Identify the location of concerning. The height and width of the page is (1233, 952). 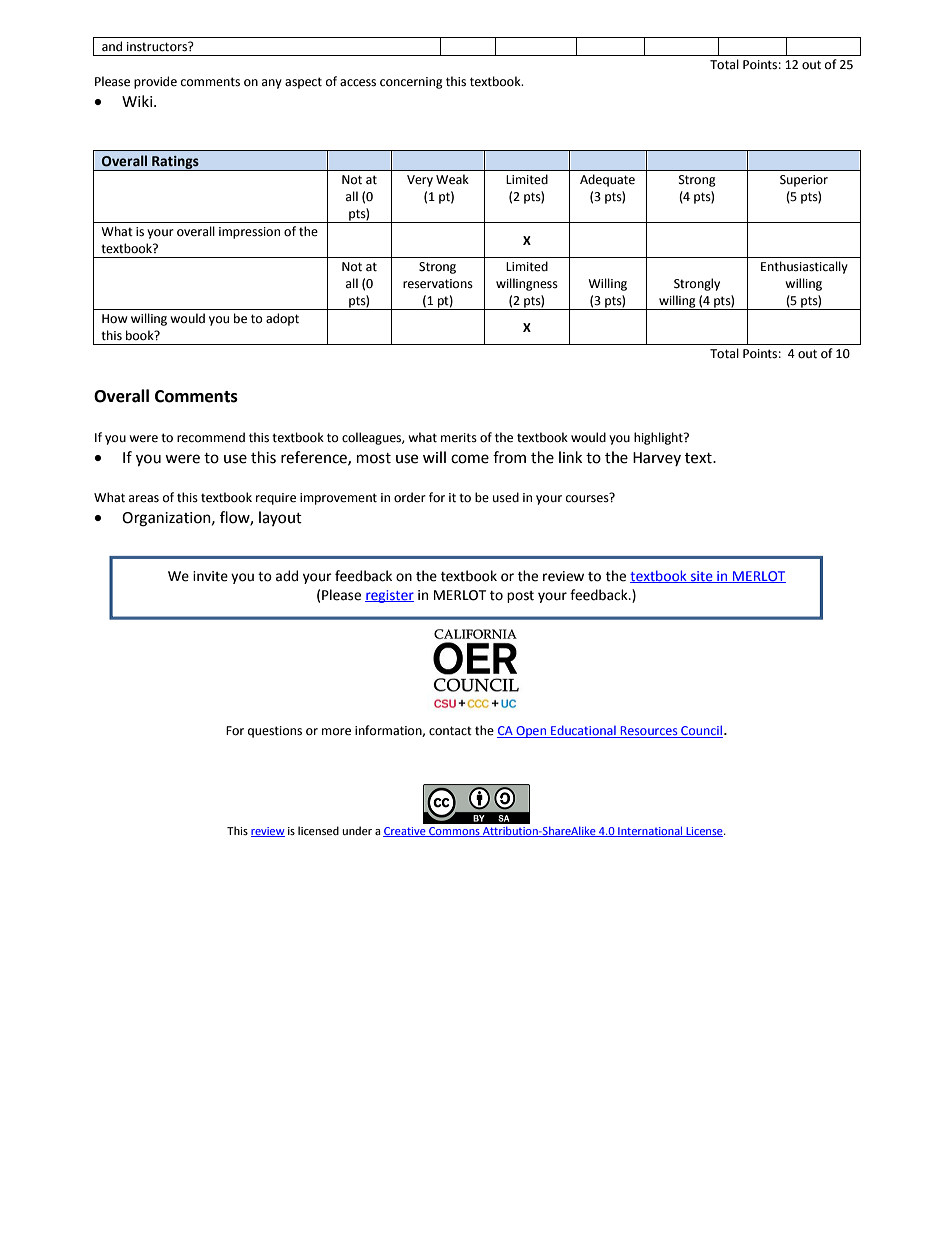
(411, 83).
